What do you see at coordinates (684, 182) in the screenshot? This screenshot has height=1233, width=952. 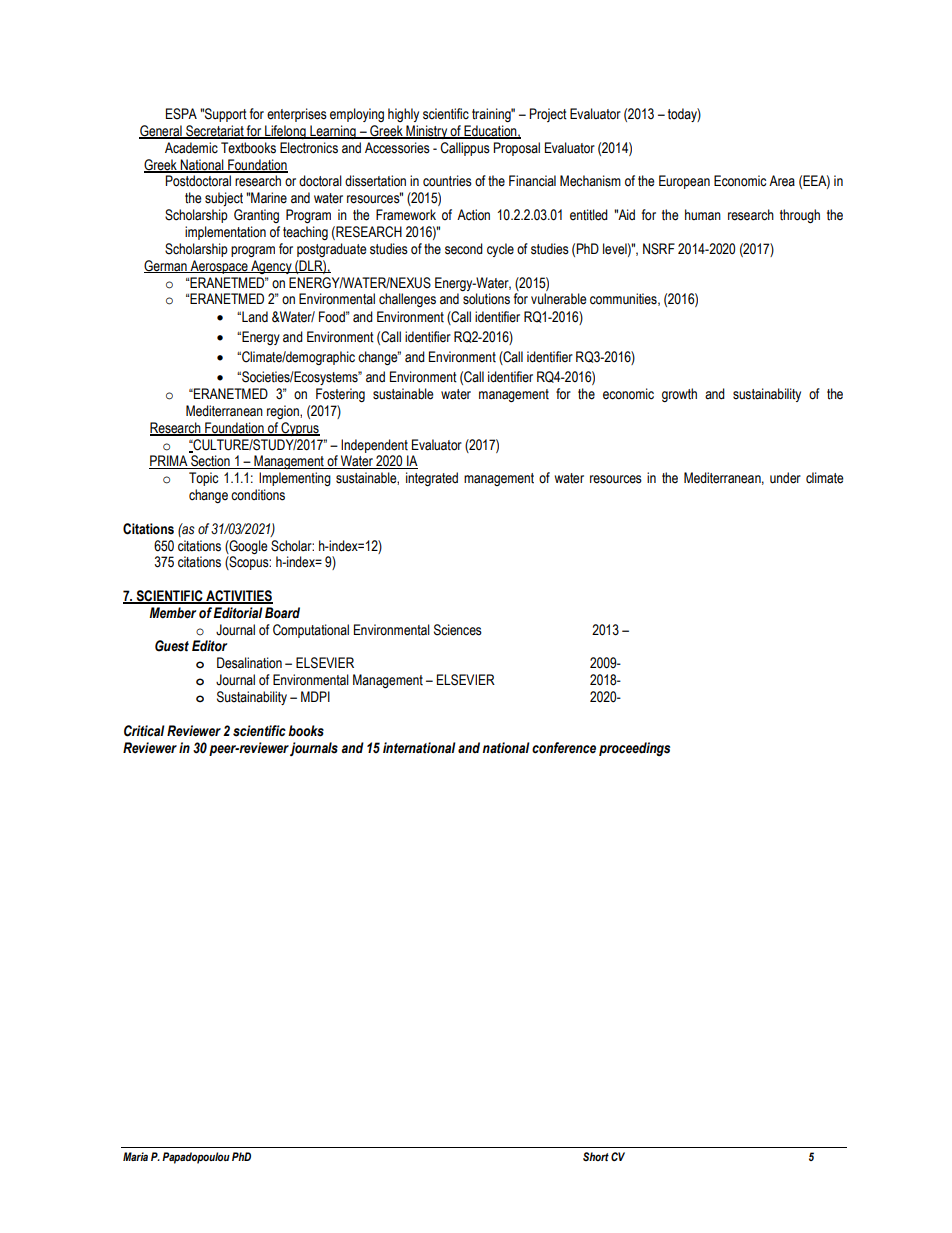 I see `European` at bounding box center [684, 182].
